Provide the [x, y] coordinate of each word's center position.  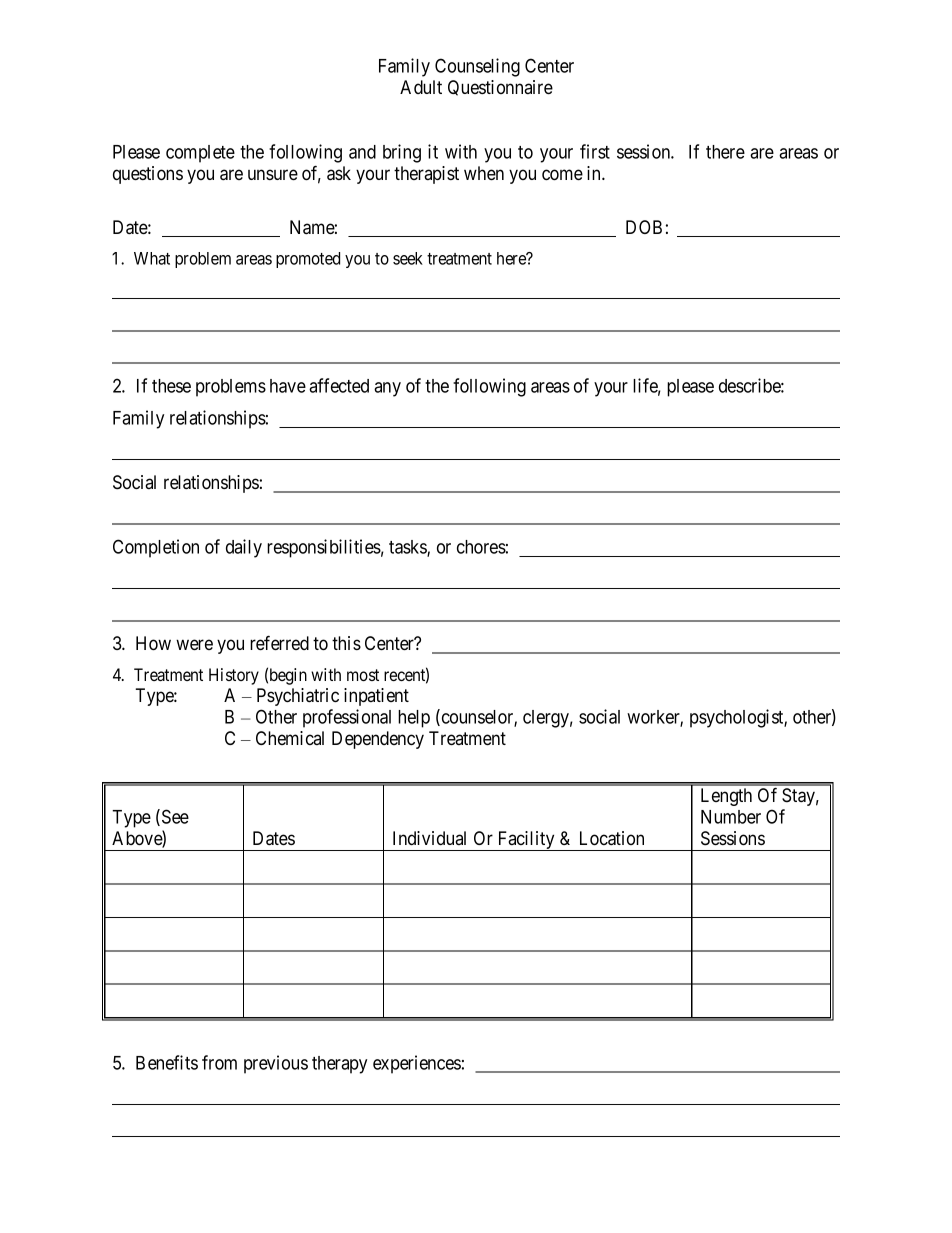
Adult [421, 87]
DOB [644, 227]
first [595, 151]
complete [200, 154]
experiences [417, 1064]
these [171, 386]
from [219, 1062]
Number [731, 817]
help [414, 719]
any [387, 389]
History [234, 676]
